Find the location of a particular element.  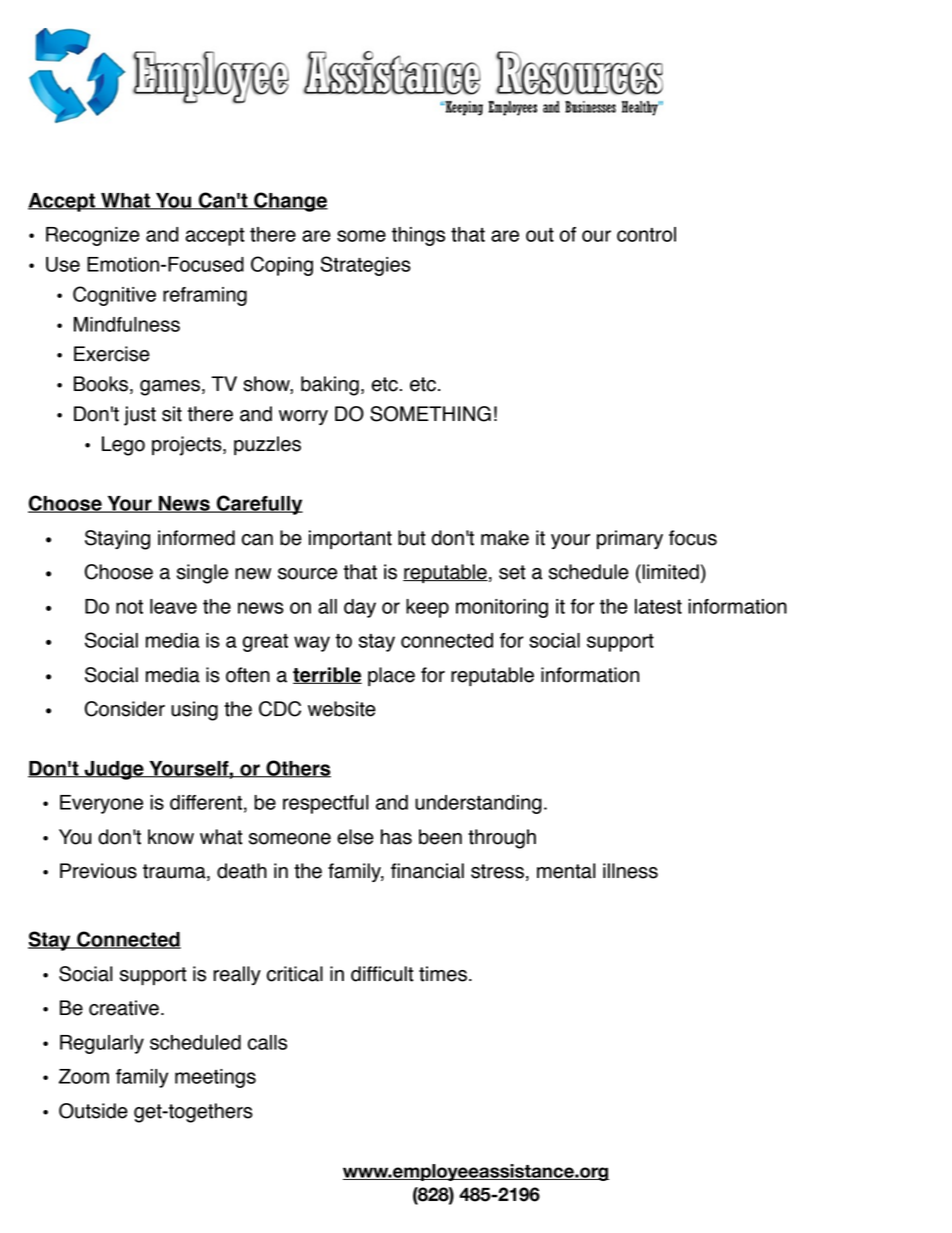

single is located at coordinates (202, 574).
